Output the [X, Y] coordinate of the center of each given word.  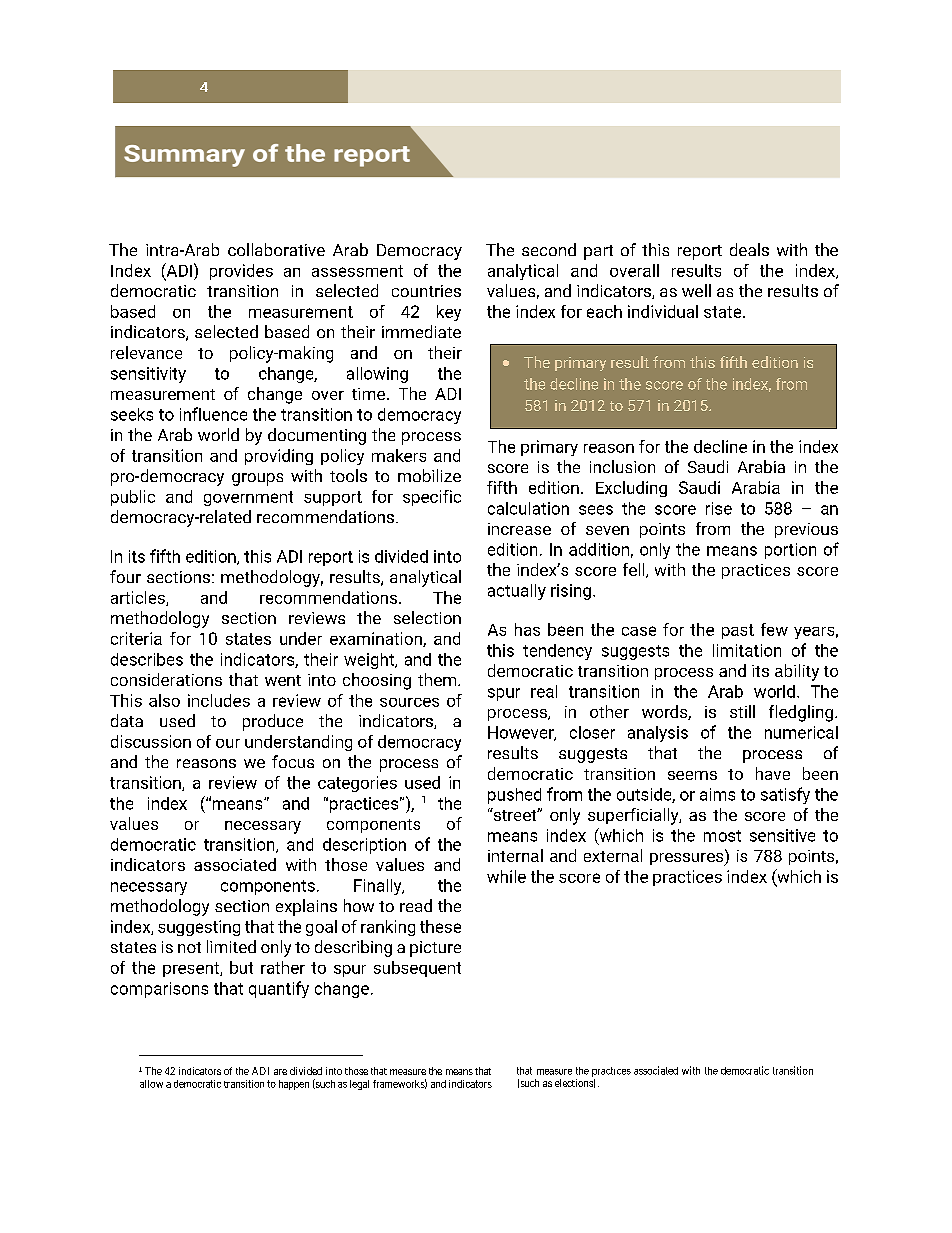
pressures [688, 858]
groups [257, 479]
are [280, 1072]
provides [241, 272]
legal [359, 1085]
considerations [166, 679]
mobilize [429, 475]
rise [719, 508]
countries [426, 291]
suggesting [199, 928]
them [438, 679]
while [506, 876]
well [696, 290]
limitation [747, 650]
